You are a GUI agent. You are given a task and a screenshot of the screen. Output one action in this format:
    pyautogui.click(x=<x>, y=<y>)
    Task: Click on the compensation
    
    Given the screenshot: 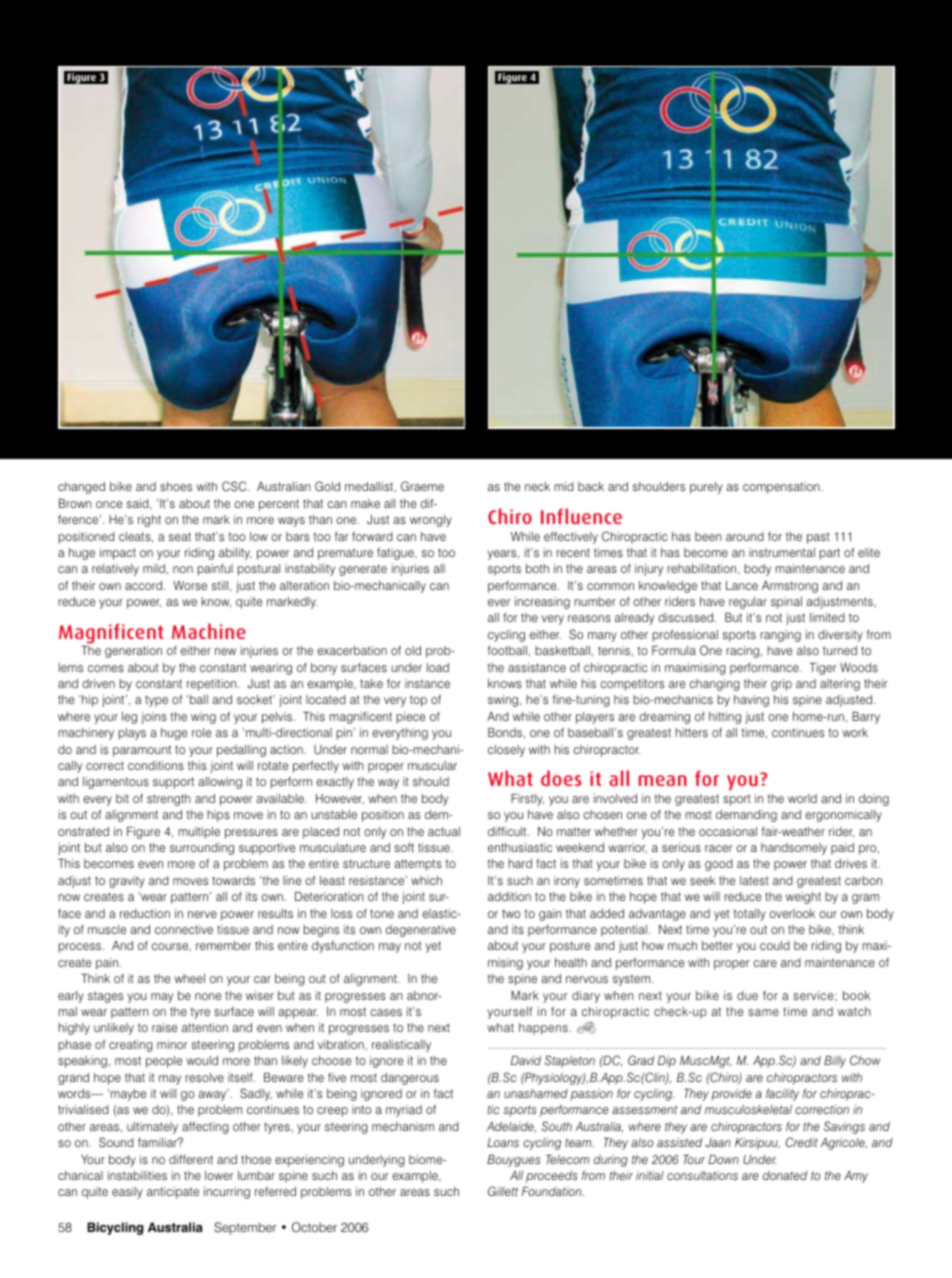 What is the action you would take?
    pyautogui.click(x=782, y=488)
